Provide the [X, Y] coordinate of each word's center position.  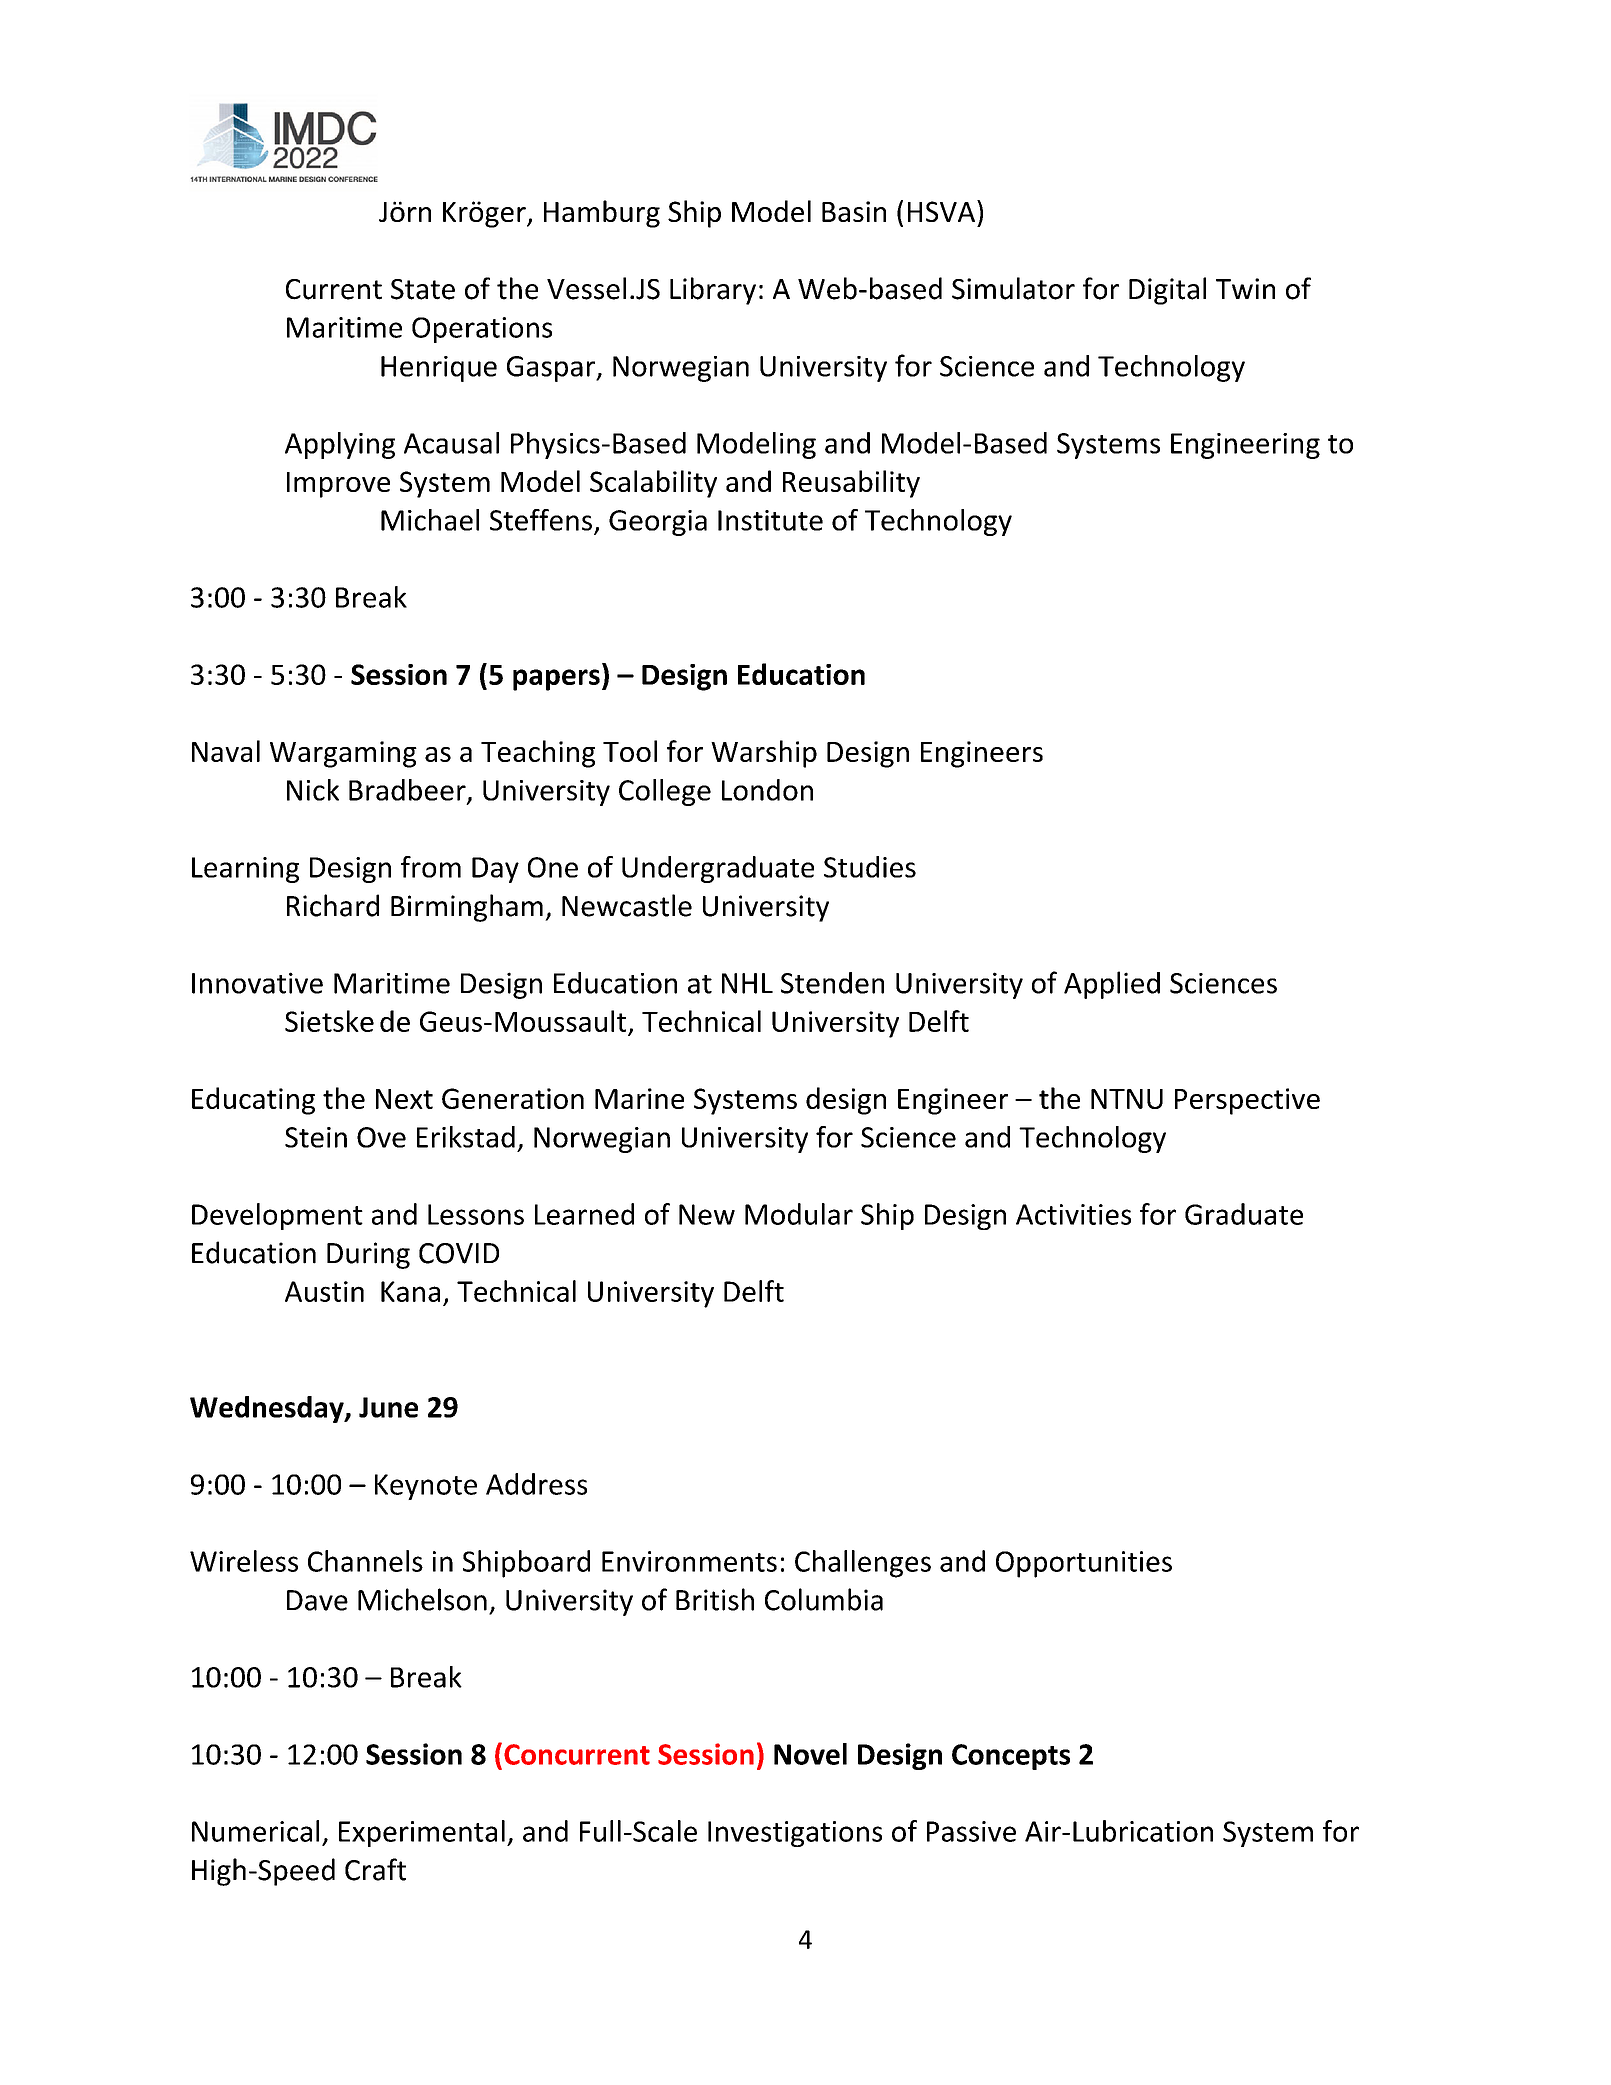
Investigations [795, 1834]
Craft [375, 1869]
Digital [1167, 291]
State [423, 289]
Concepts [1011, 1757]
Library [713, 291]
